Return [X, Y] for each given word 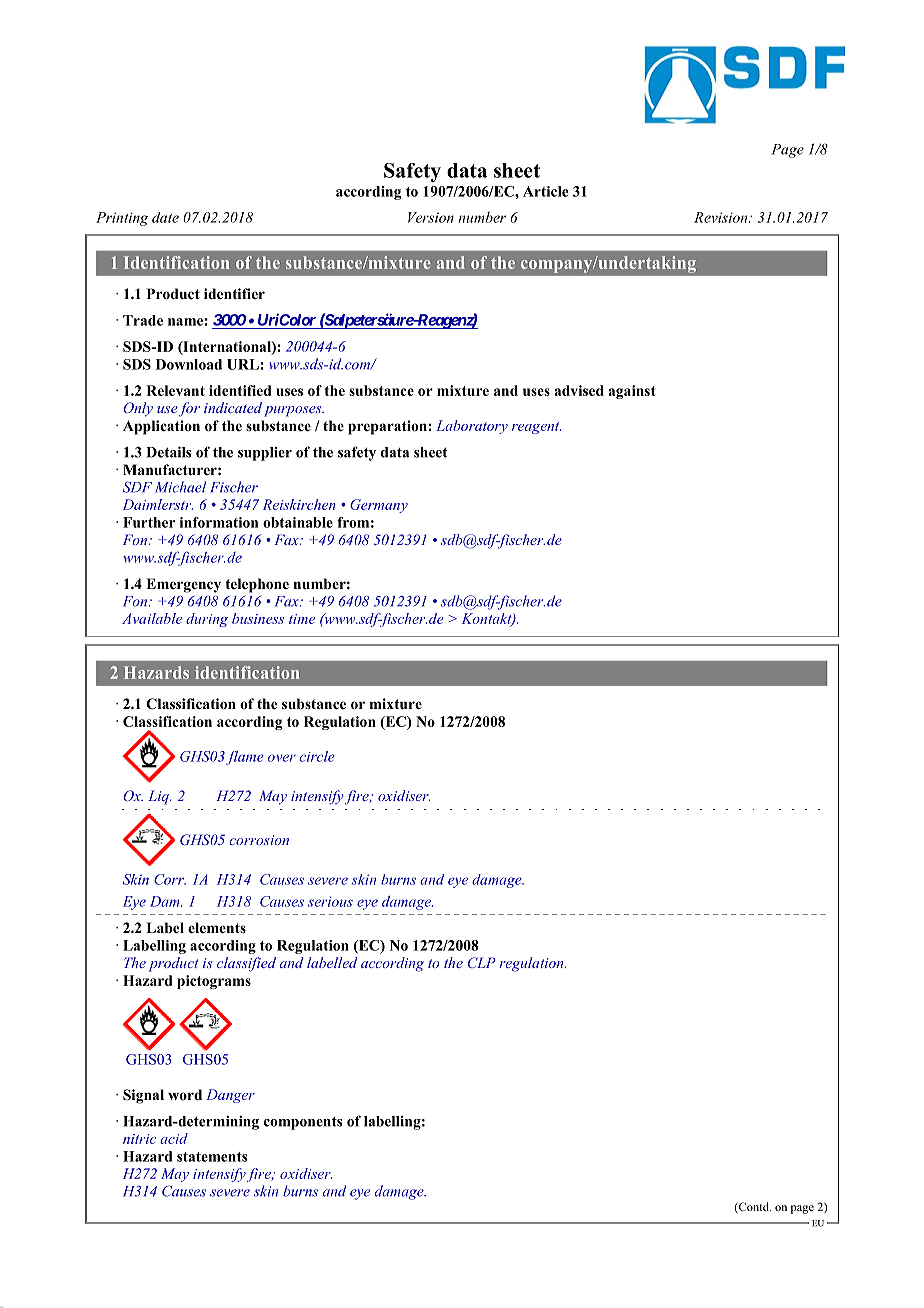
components [303, 1123]
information [219, 522]
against [632, 392]
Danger [230, 1096]
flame [245, 758]
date [165, 217]
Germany [379, 506]
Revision [722, 217]
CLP [482, 962]
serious [330, 901]
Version [431, 217]
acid [174, 1138]
